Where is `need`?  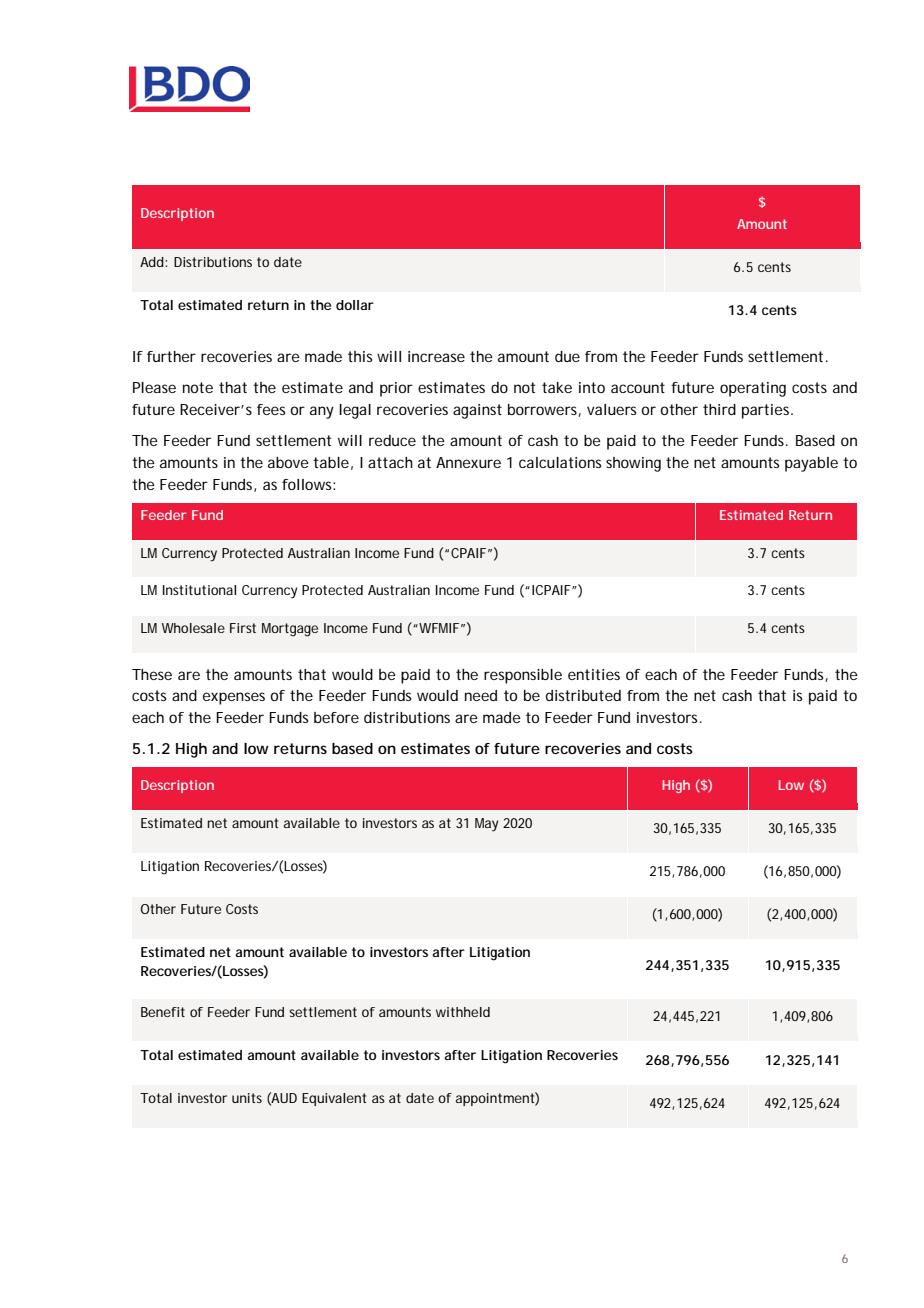 need is located at coordinates (481, 695).
